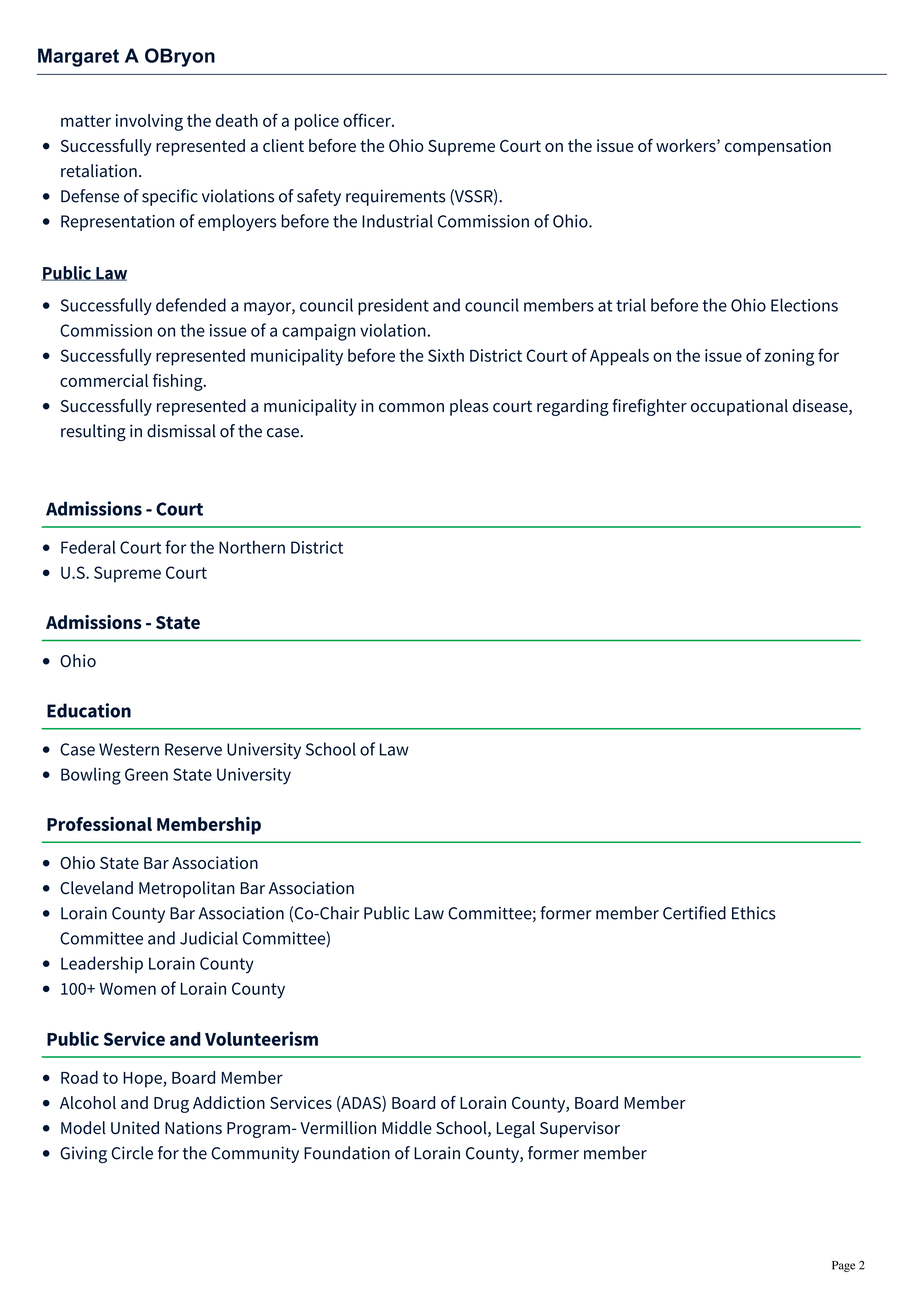 This page has width=924, height=1308. What do you see at coordinates (843, 1266) in the page?
I see `Page` at bounding box center [843, 1266].
